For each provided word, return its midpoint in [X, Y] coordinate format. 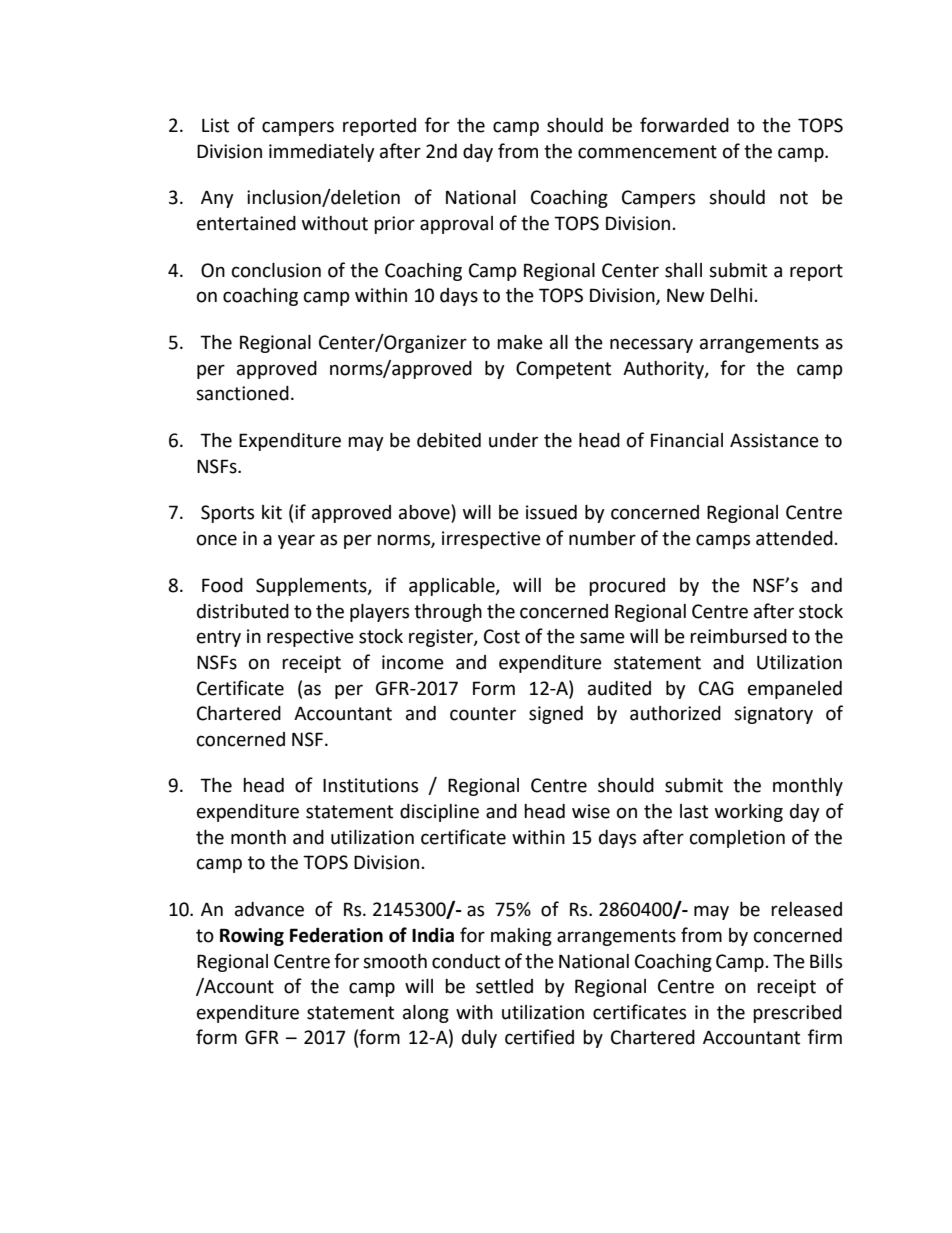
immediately [322, 153]
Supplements [312, 587]
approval [456, 225]
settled [504, 986]
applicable [453, 587]
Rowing [252, 937]
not [794, 198]
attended [794, 538]
